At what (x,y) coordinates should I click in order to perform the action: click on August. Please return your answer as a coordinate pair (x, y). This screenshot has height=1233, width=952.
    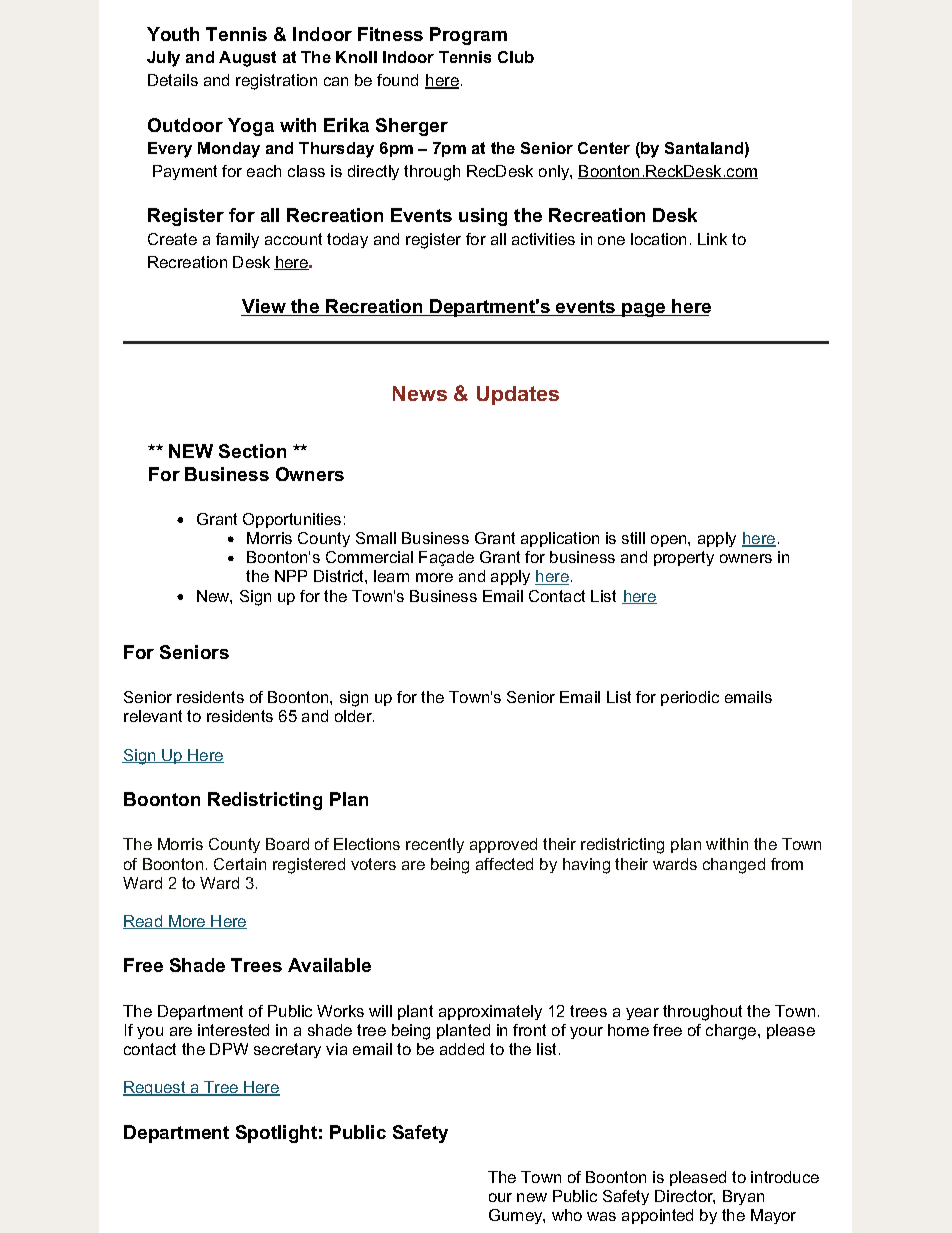
    Looking at the image, I should click on (247, 59).
